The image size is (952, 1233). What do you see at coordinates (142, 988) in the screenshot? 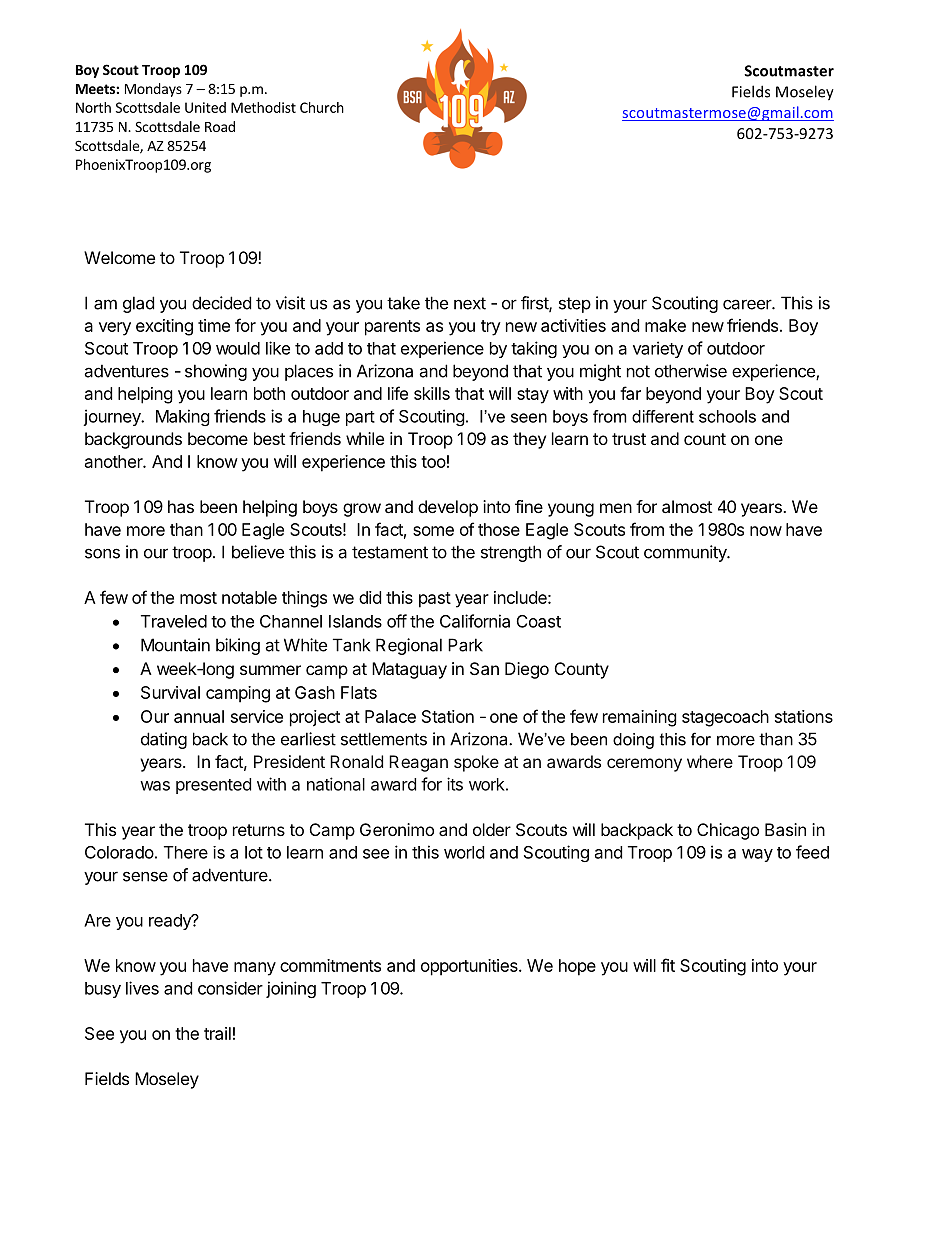
I see `lives` at bounding box center [142, 988].
